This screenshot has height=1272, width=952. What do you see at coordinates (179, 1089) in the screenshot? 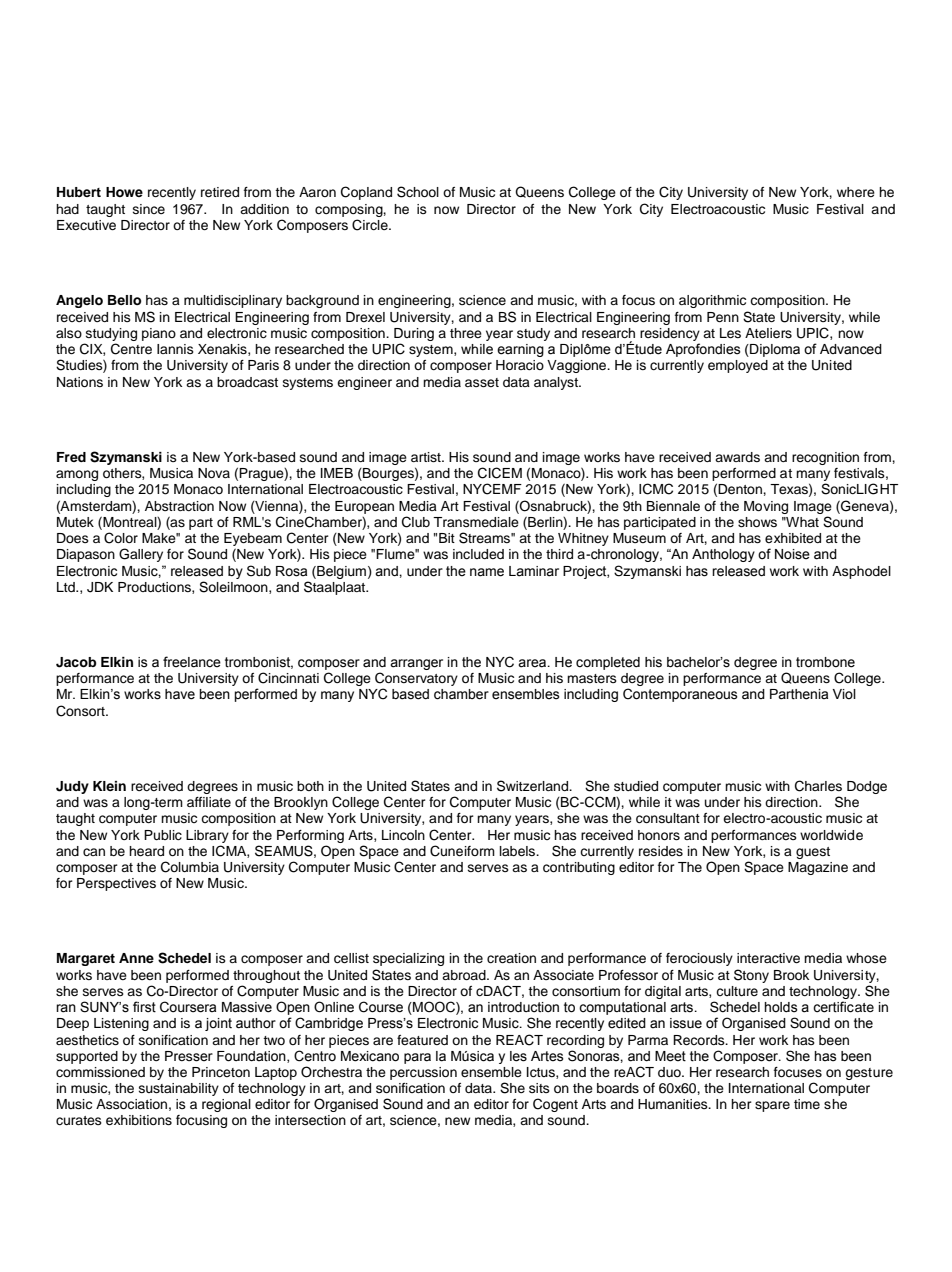
I see `sustainability` at bounding box center [179, 1089].
